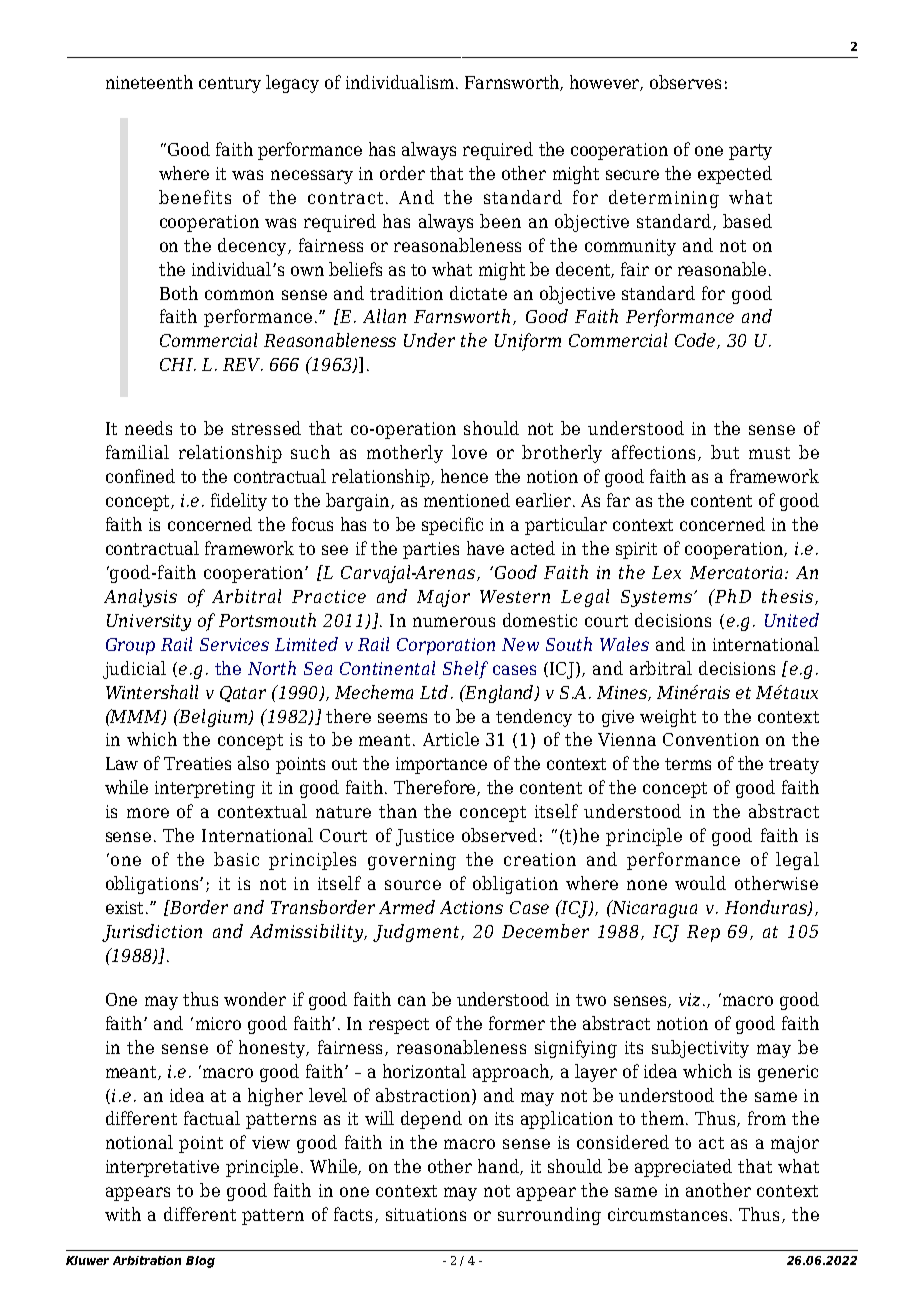  What do you see at coordinates (149, 82) in the screenshot?
I see `nineteenth` at bounding box center [149, 82].
